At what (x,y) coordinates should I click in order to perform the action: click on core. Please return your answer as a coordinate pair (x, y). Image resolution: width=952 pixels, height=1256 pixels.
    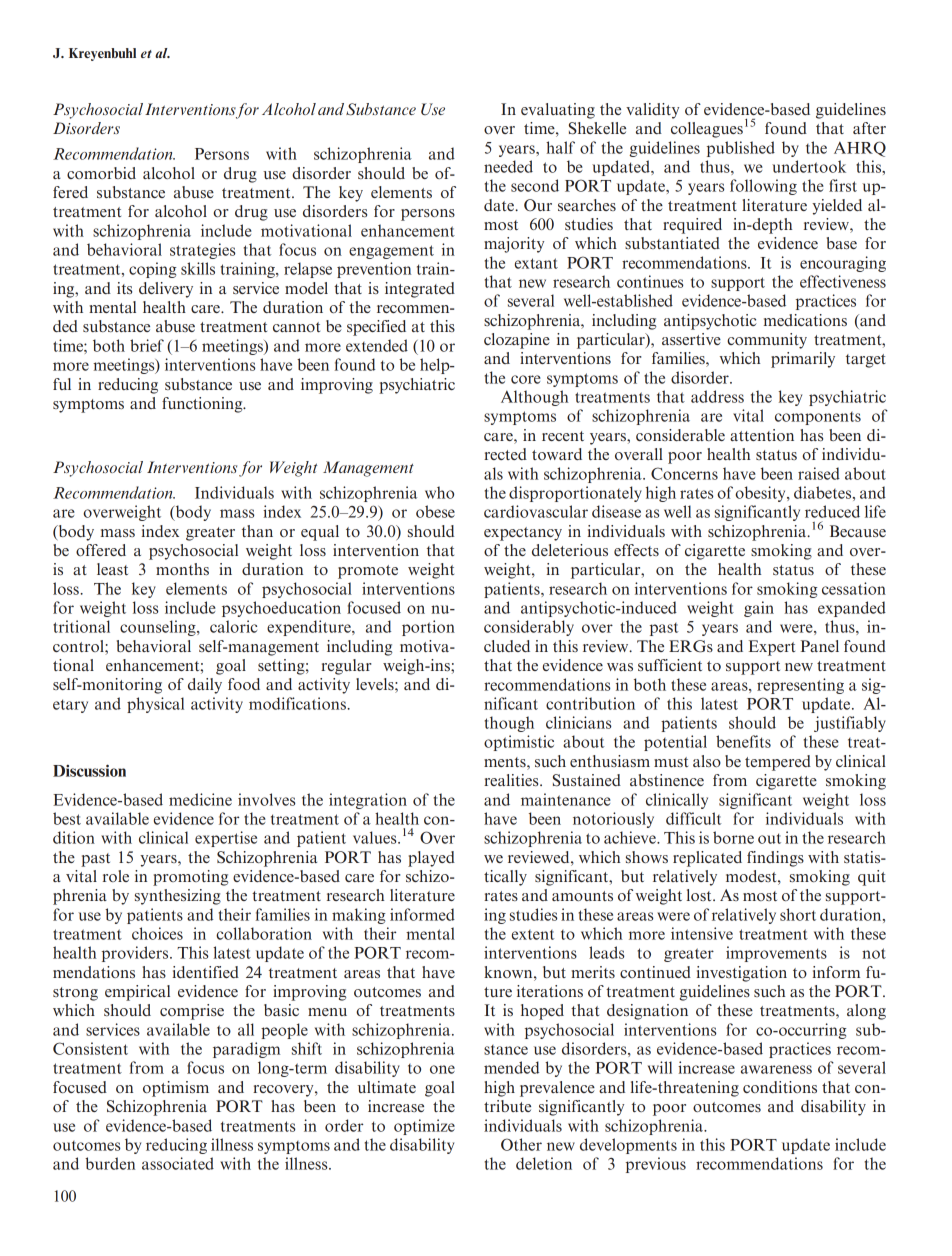
    Looking at the image, I should click on (526, 379).
